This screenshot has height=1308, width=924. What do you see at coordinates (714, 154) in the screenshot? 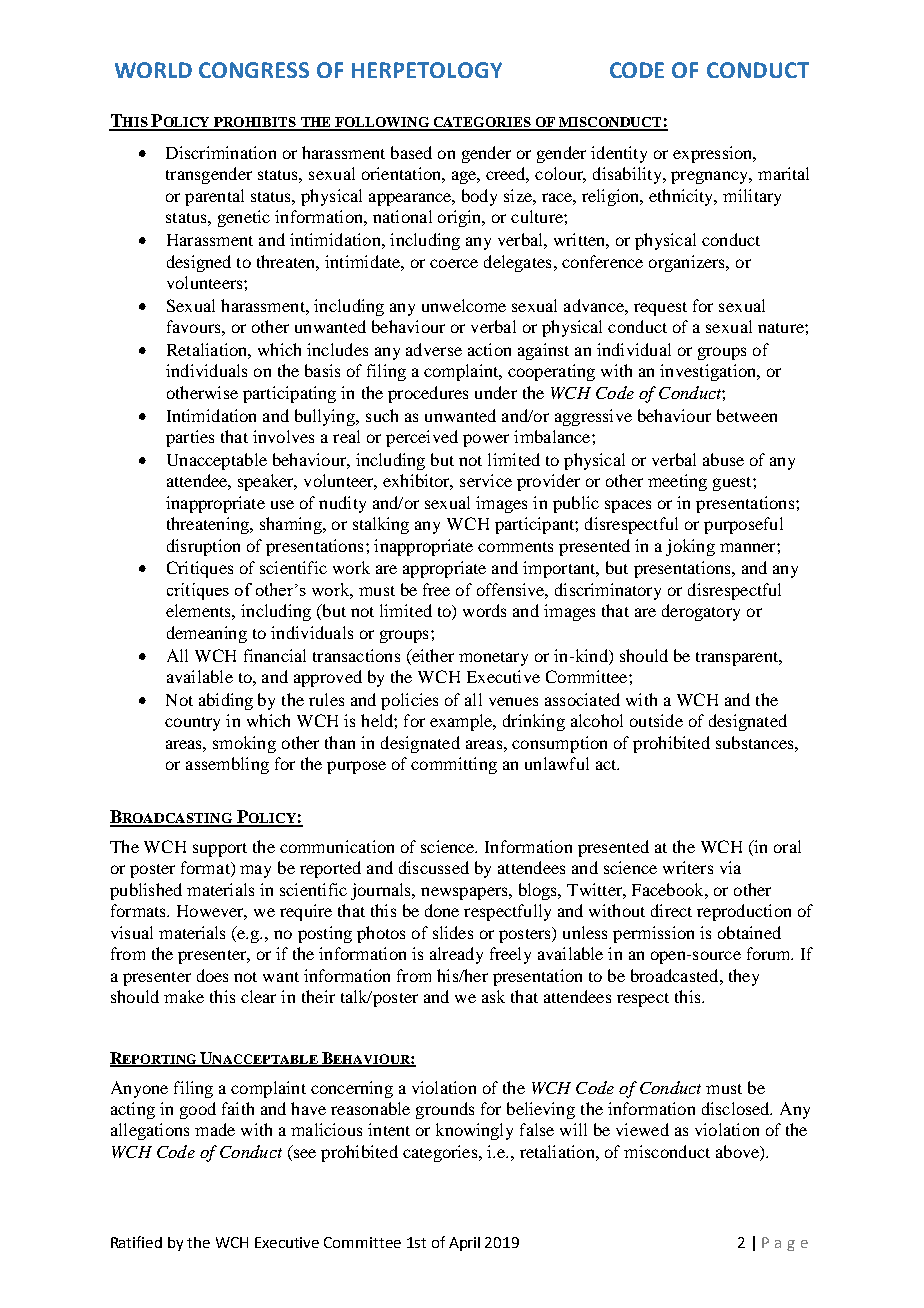
I see `expression` at bounding box center [714, 154].
